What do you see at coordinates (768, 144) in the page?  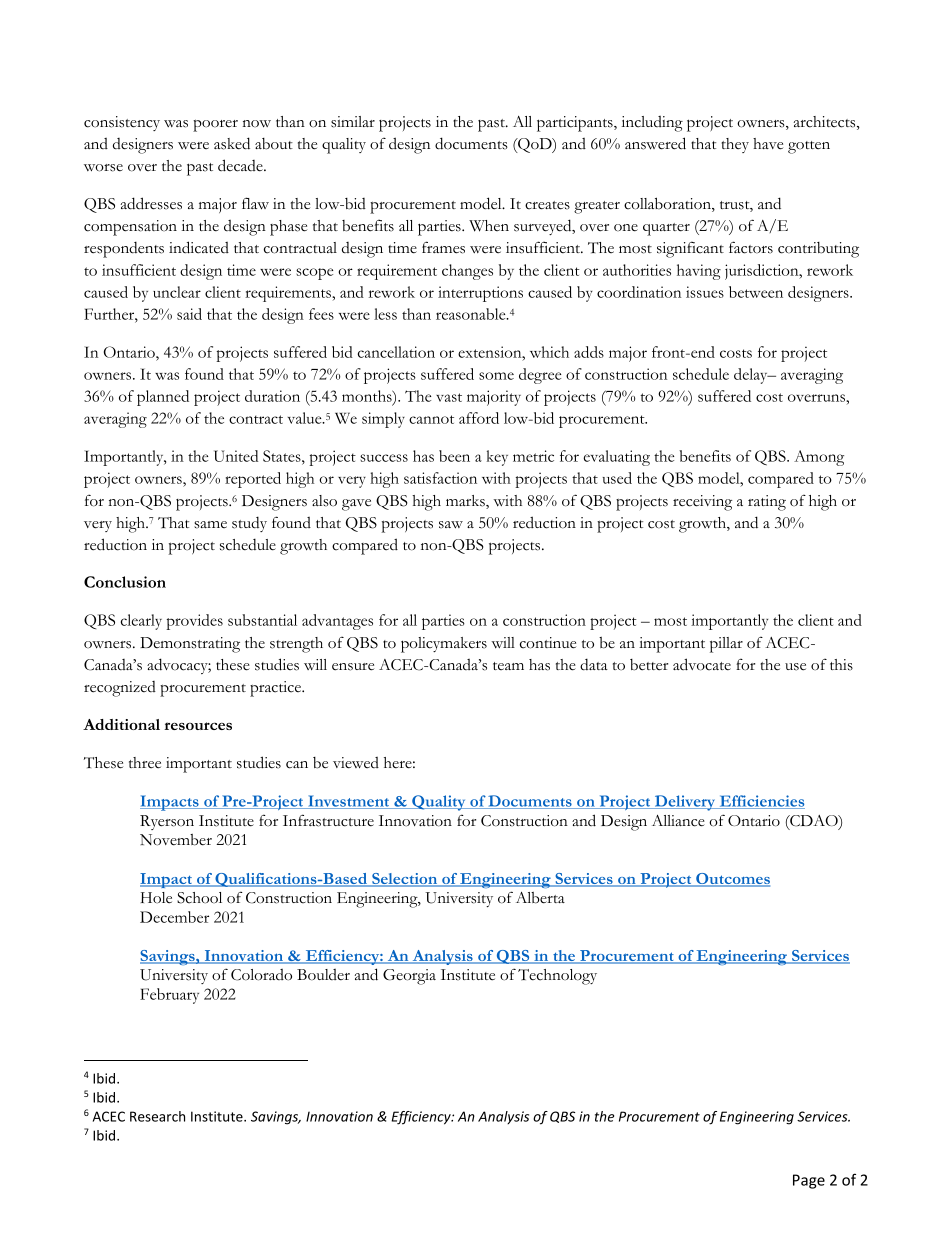 I see `have` at bounding box center [768, 144].
